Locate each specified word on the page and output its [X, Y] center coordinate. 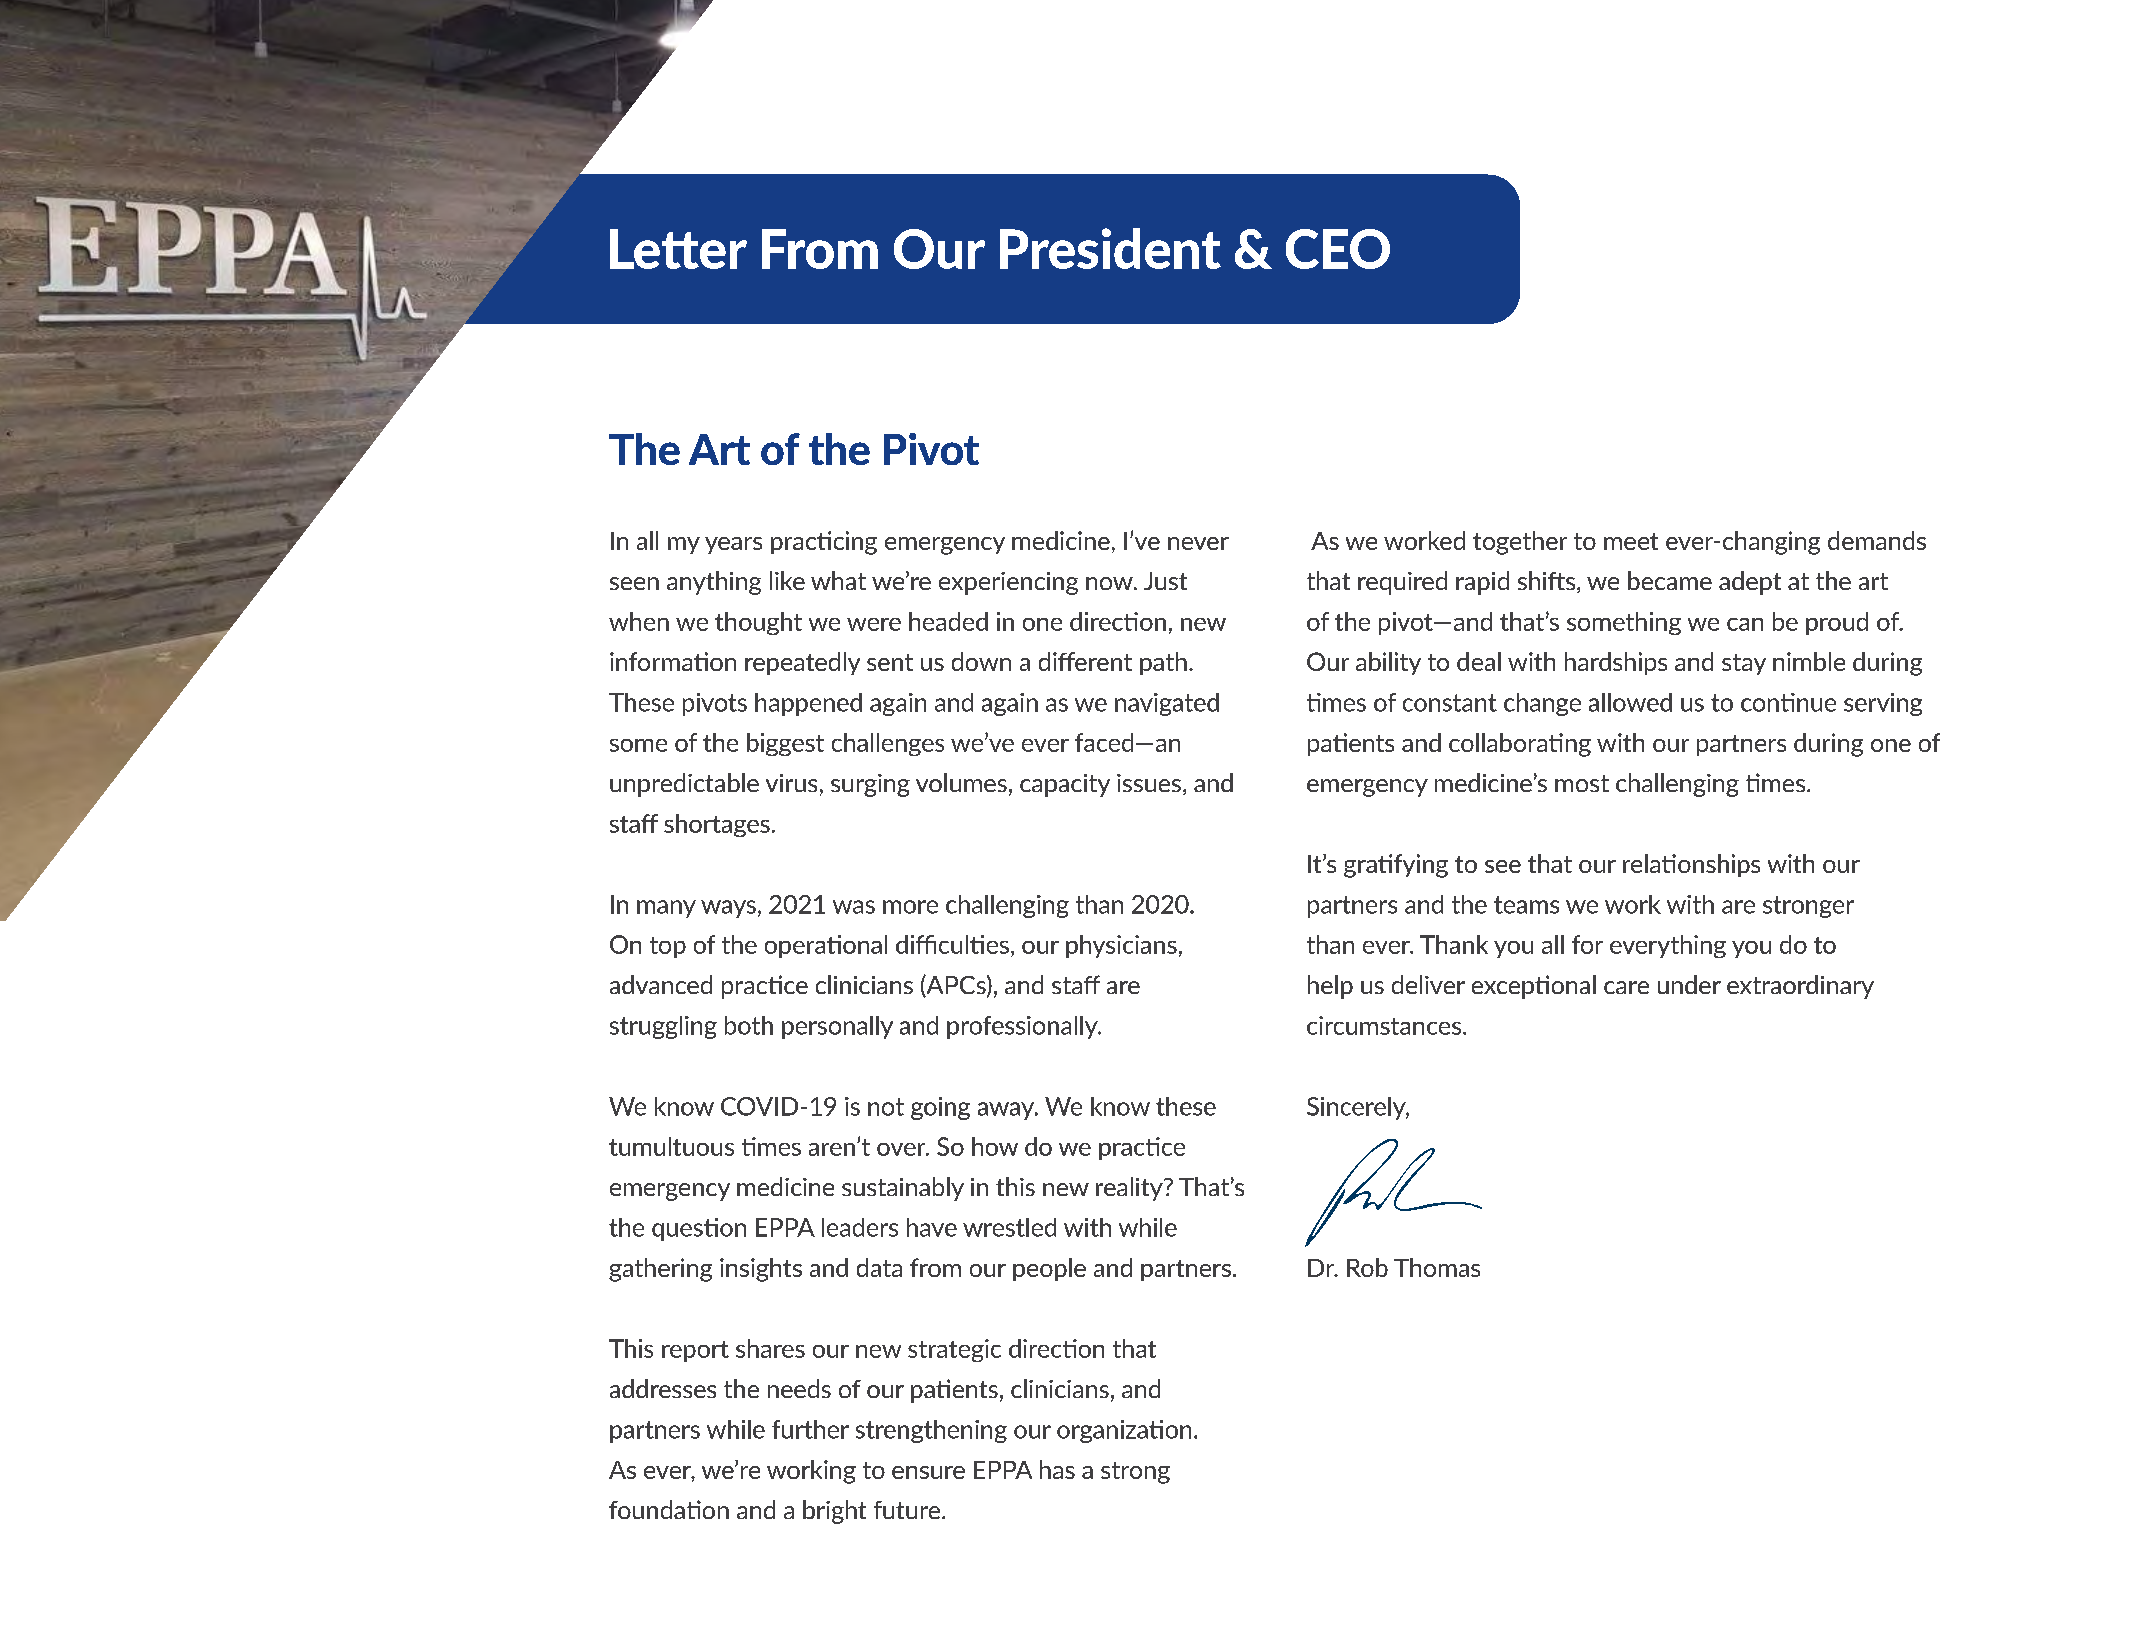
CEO [1338, 249]
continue [1788, 702]
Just [1165, 581]
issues [1150, 784]
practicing [824, 543]
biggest [785, 744]
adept [1750, 583]
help [1330, 987]
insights [761, 1270]
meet [1631, 541]
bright [834, 1512]
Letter [678, 249]
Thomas [1437, 1267]
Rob [1367, 1267]
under [1689, 984]
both [749, 1025]
